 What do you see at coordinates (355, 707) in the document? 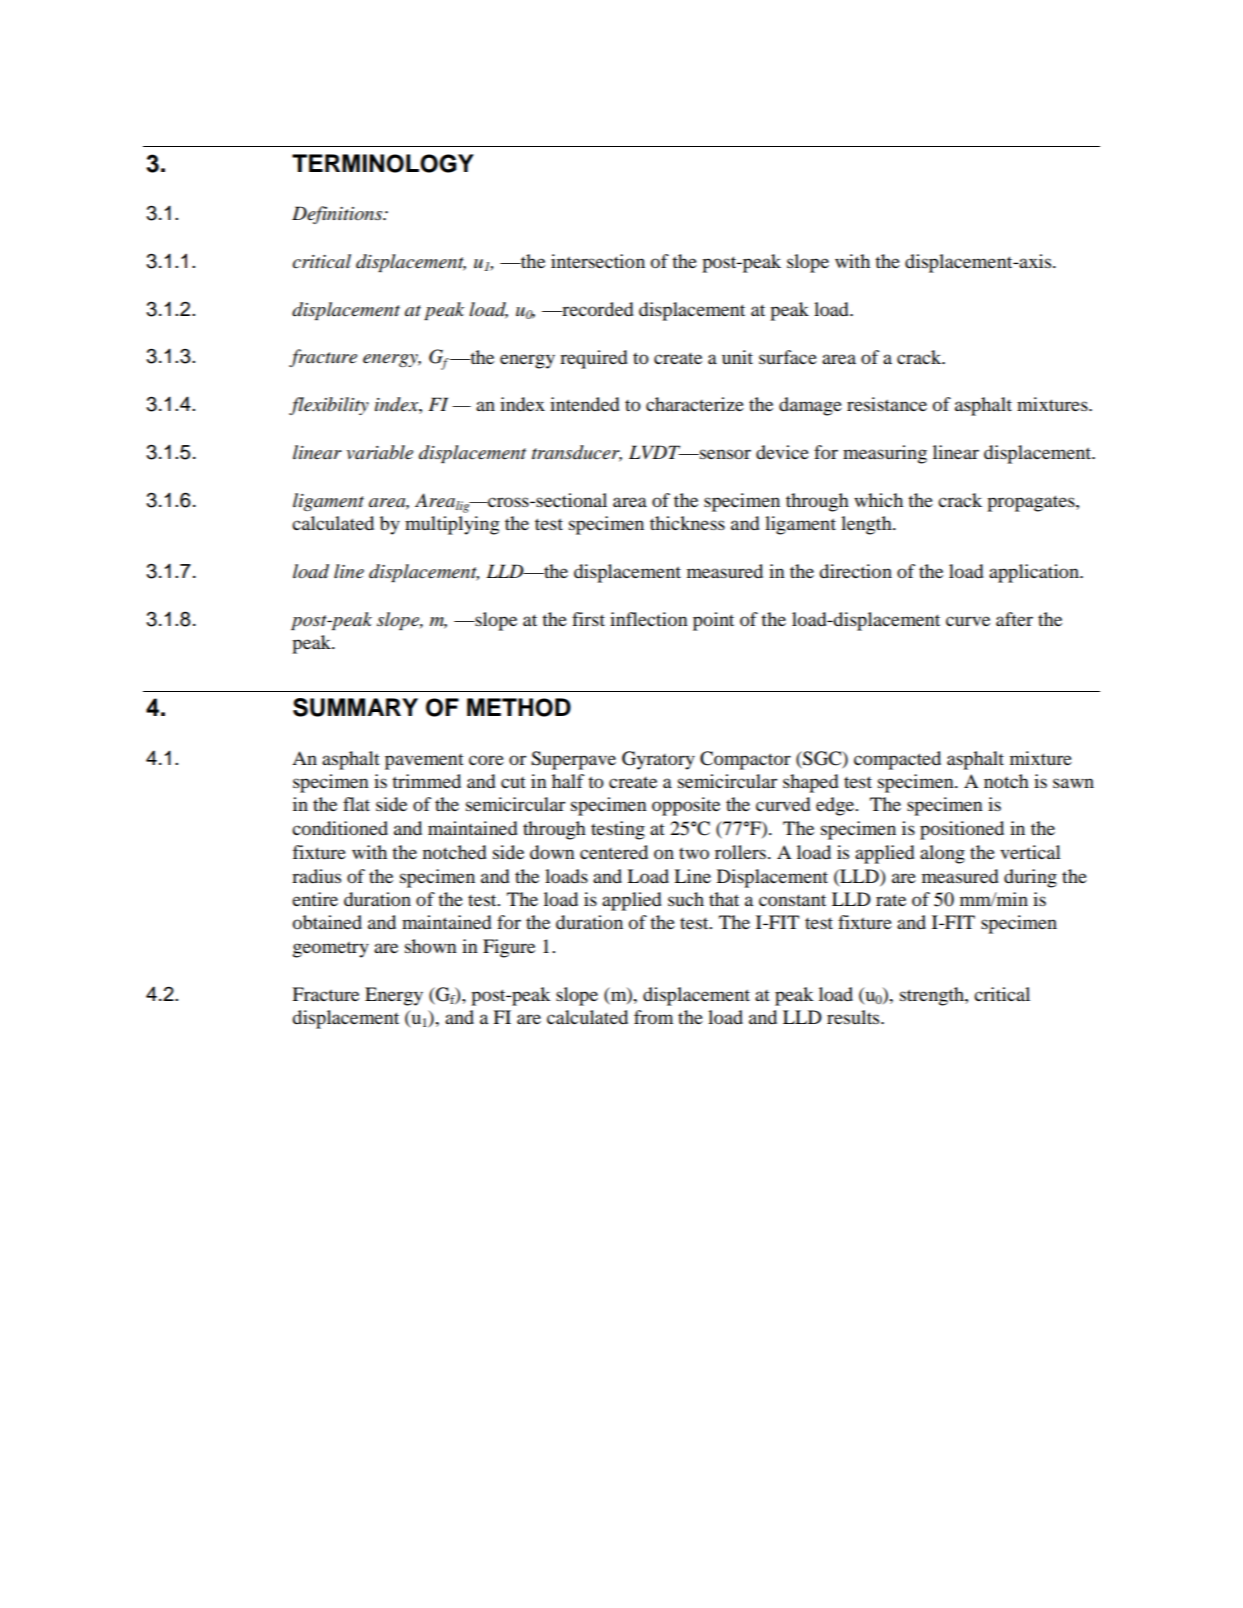
I see `SUMMARY` at bounding box center [355, 707].
